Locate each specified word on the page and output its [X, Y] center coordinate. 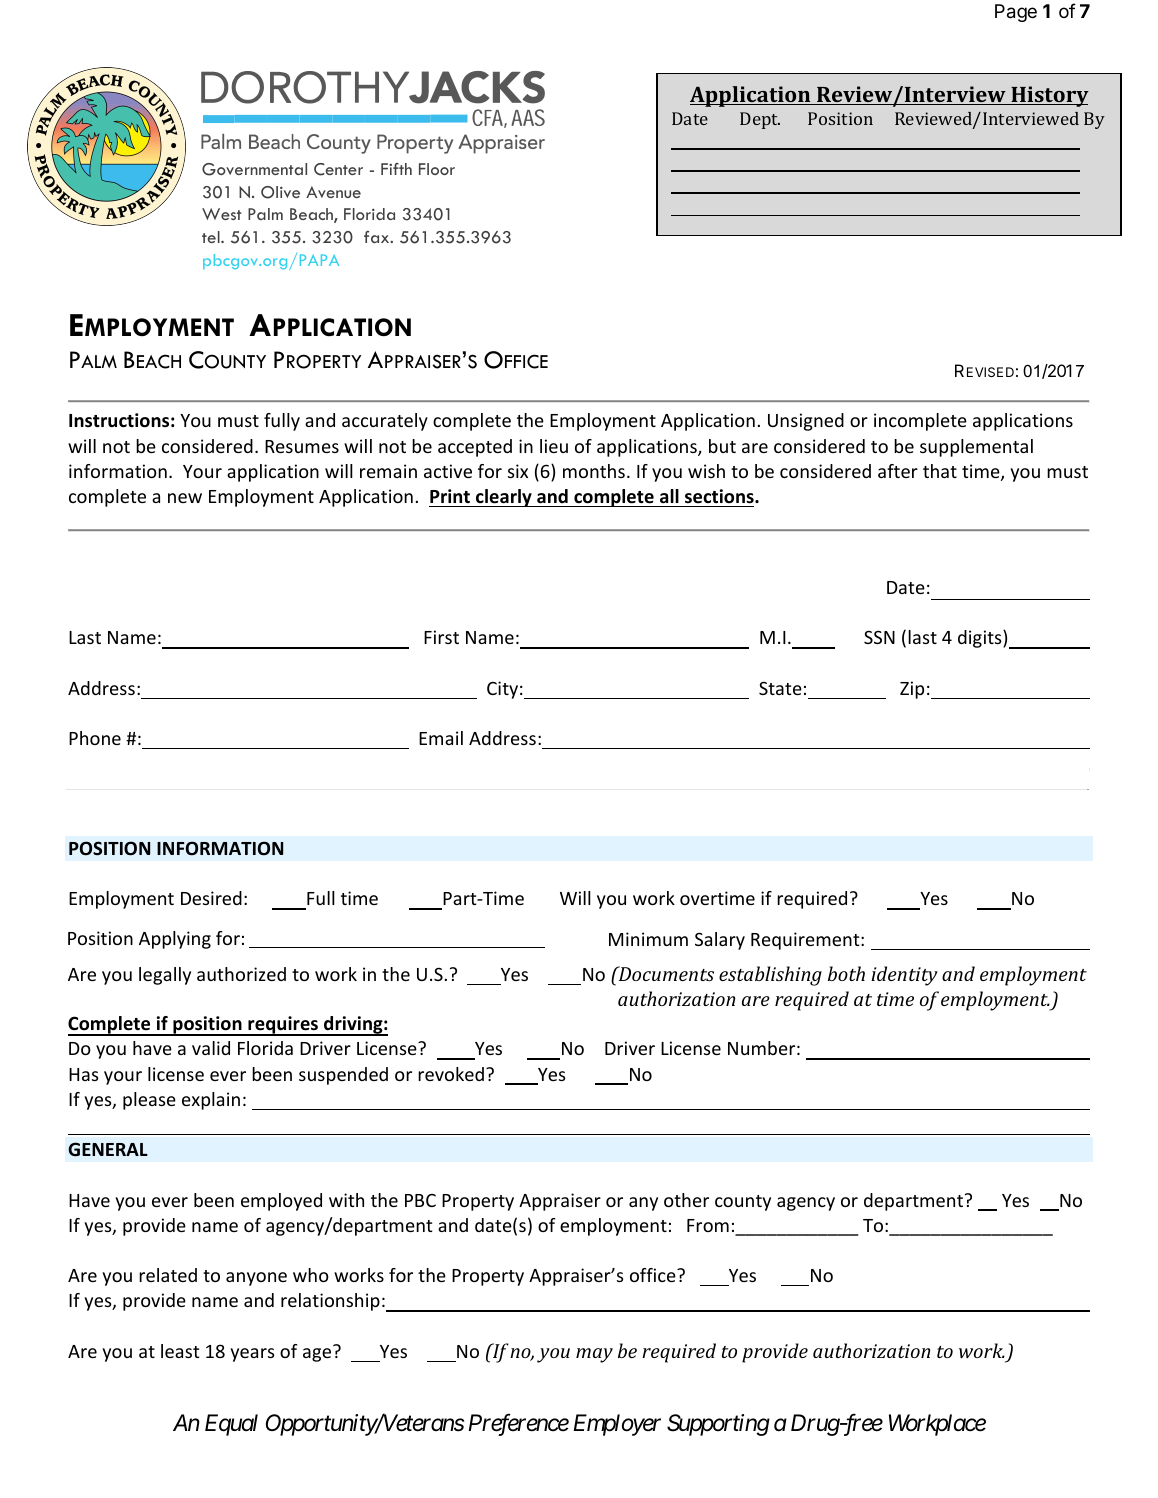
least [180, 1351]
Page [1016, 13]
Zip [912, 690]
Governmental [254, 169]
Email [441, 738]
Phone [95, 738]
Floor [437, 169]
